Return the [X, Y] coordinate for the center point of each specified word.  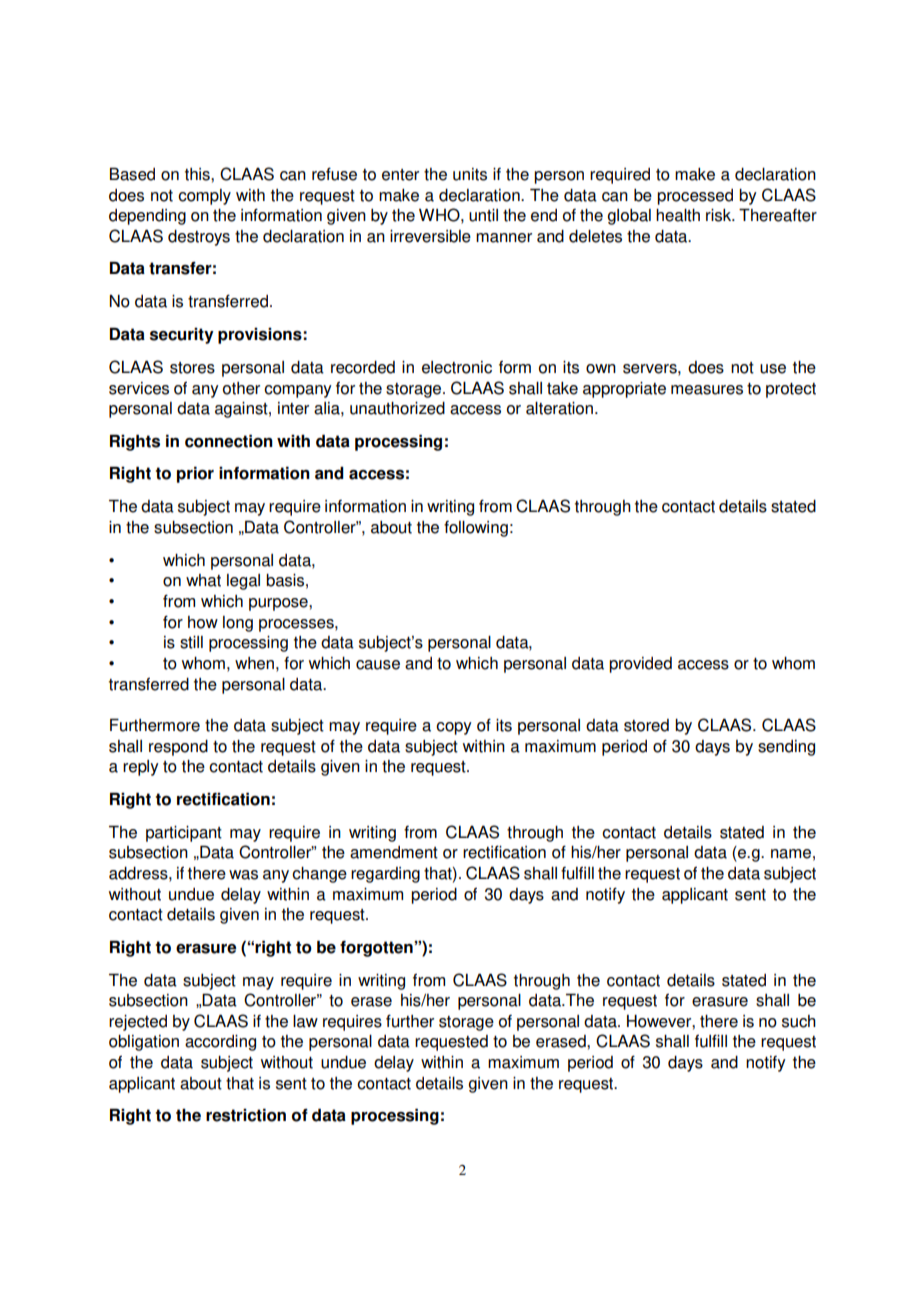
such [799, 1021]
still [191, 642]
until [483, 215]
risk [720, 215]
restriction [246, 1115]
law [305, 1021]
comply [204, 197]
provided [640, 665]
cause [378, 665]
